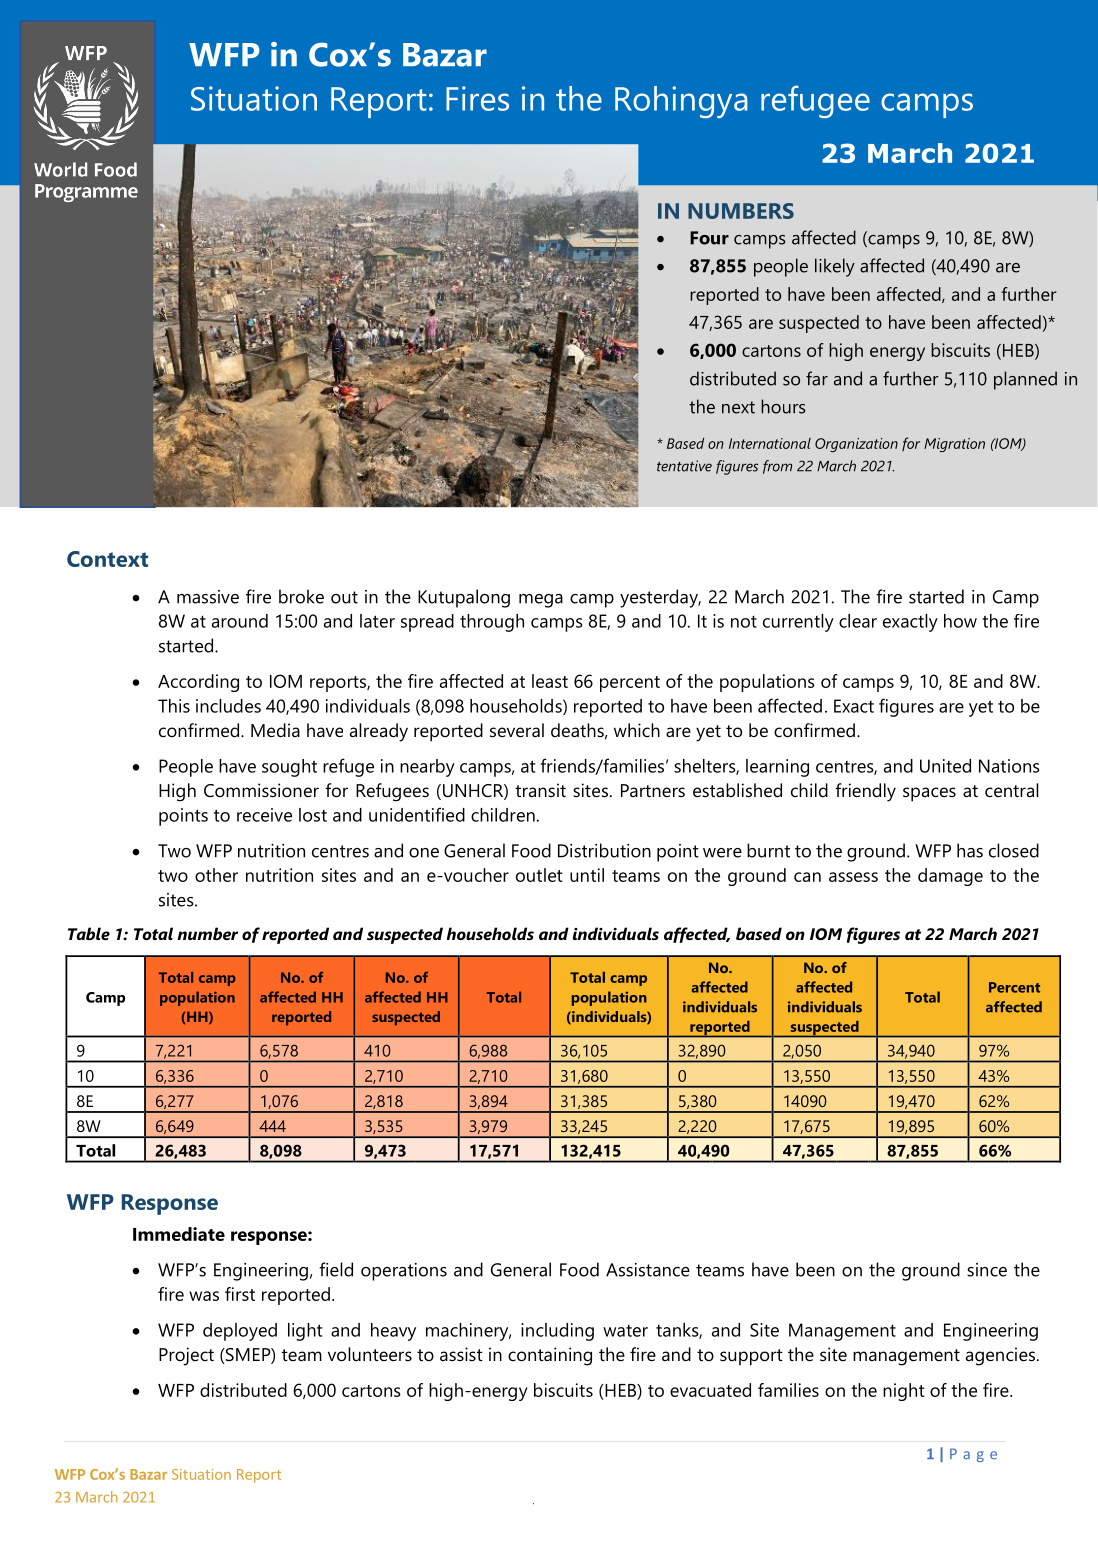 The height and width of the screenshot is (1553, 1098). What do you see at coordinates (709, 238) in the screenshot?
I see `Four` at bounding box center [709, 238].
